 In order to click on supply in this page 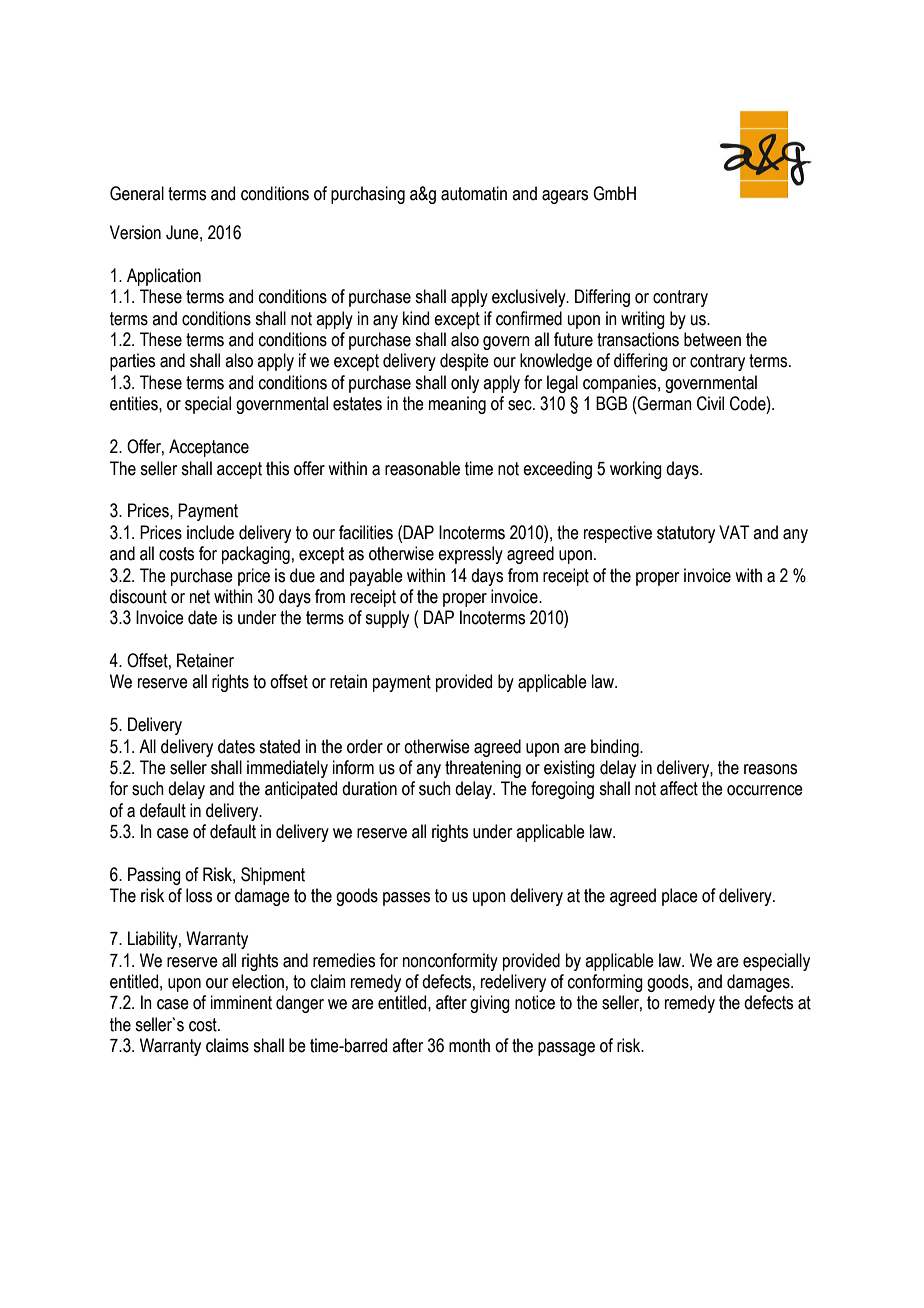, I will do `click(387, 619)`.
